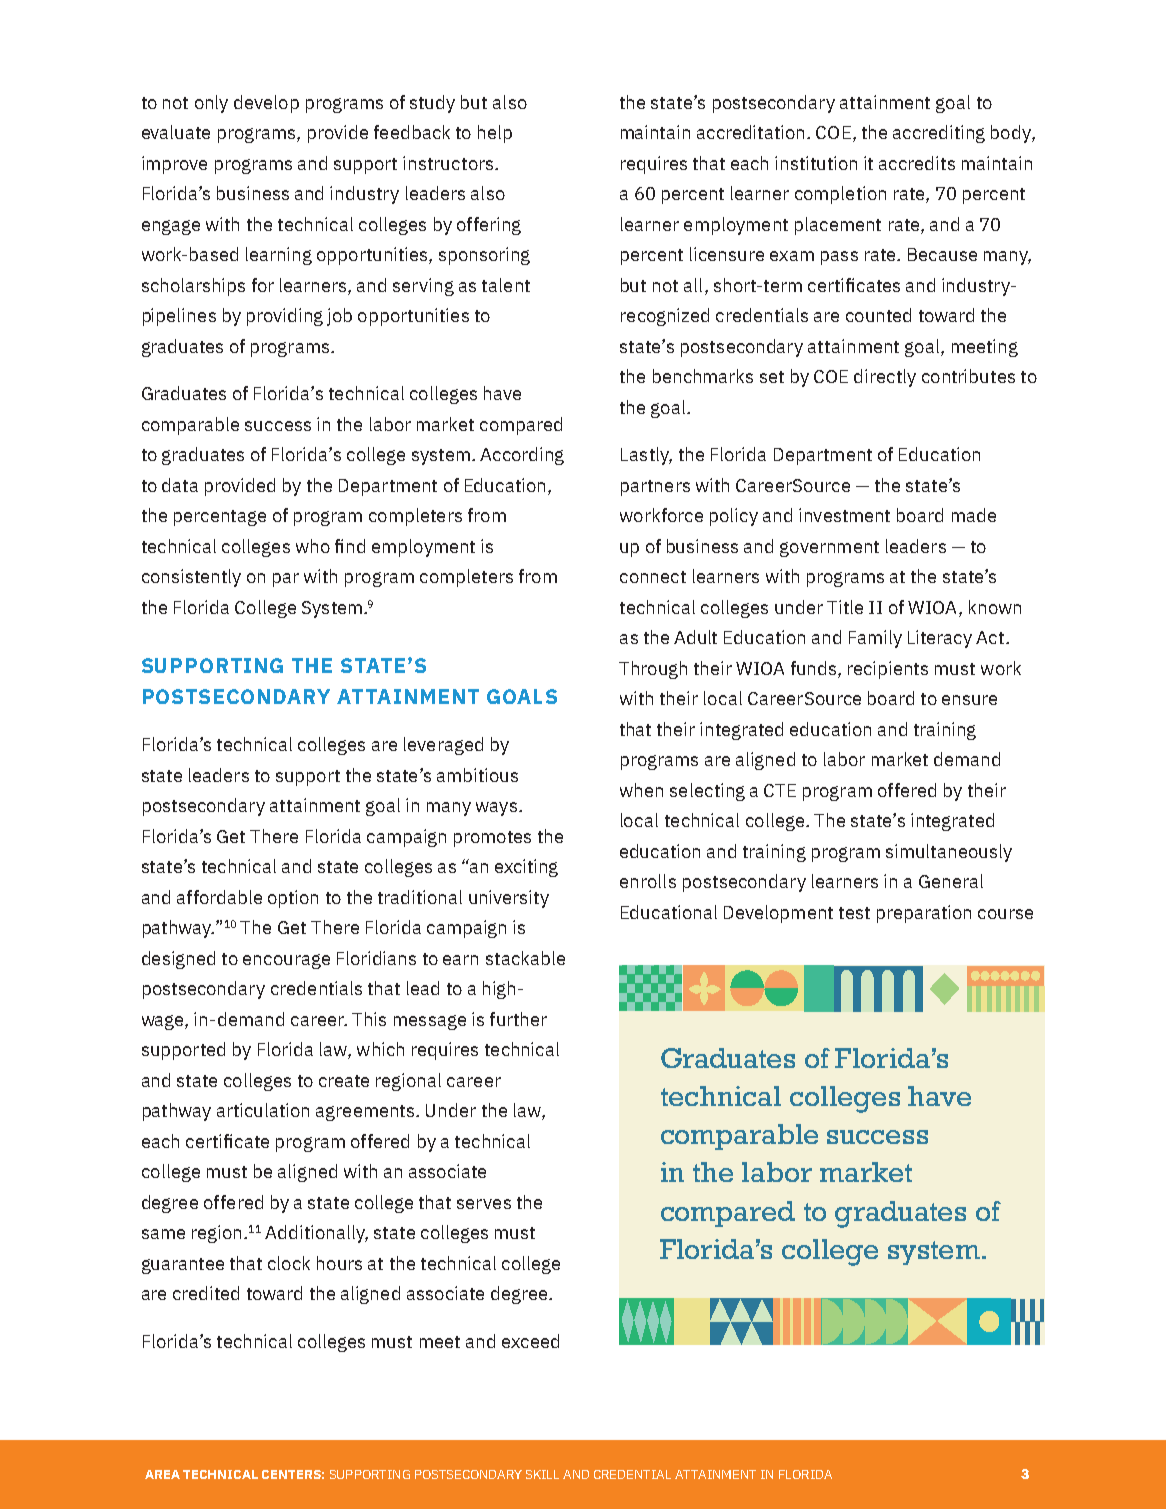 This image has height=1509, width=1166. What do you see at coordinates (542, 1474) in the image?
I see `SKILL` at bounding box center [542, 1474].
